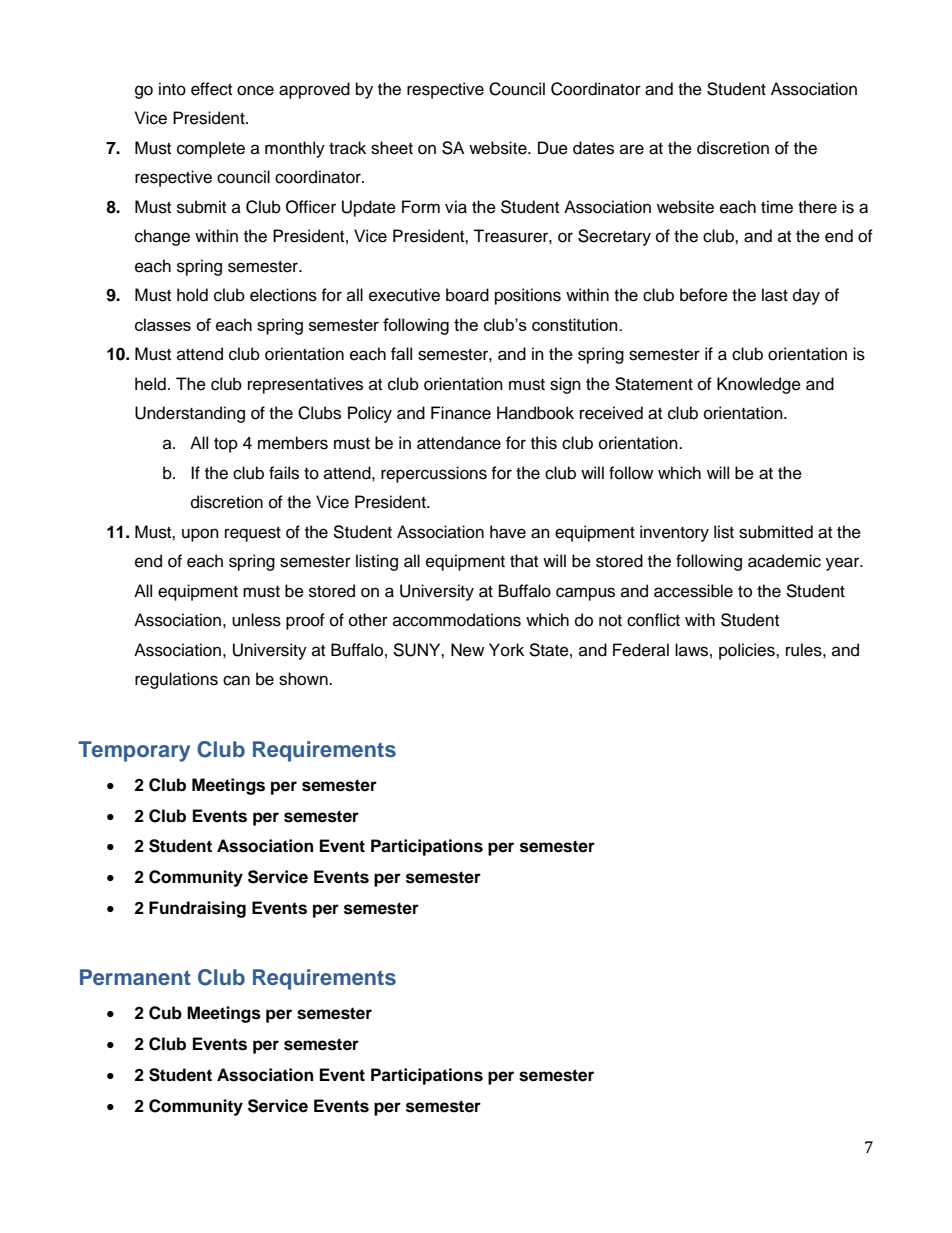  What do you see at coordinates (553, 148) in the screenshot?
I see `Due` at bounding box center [553, 148].
